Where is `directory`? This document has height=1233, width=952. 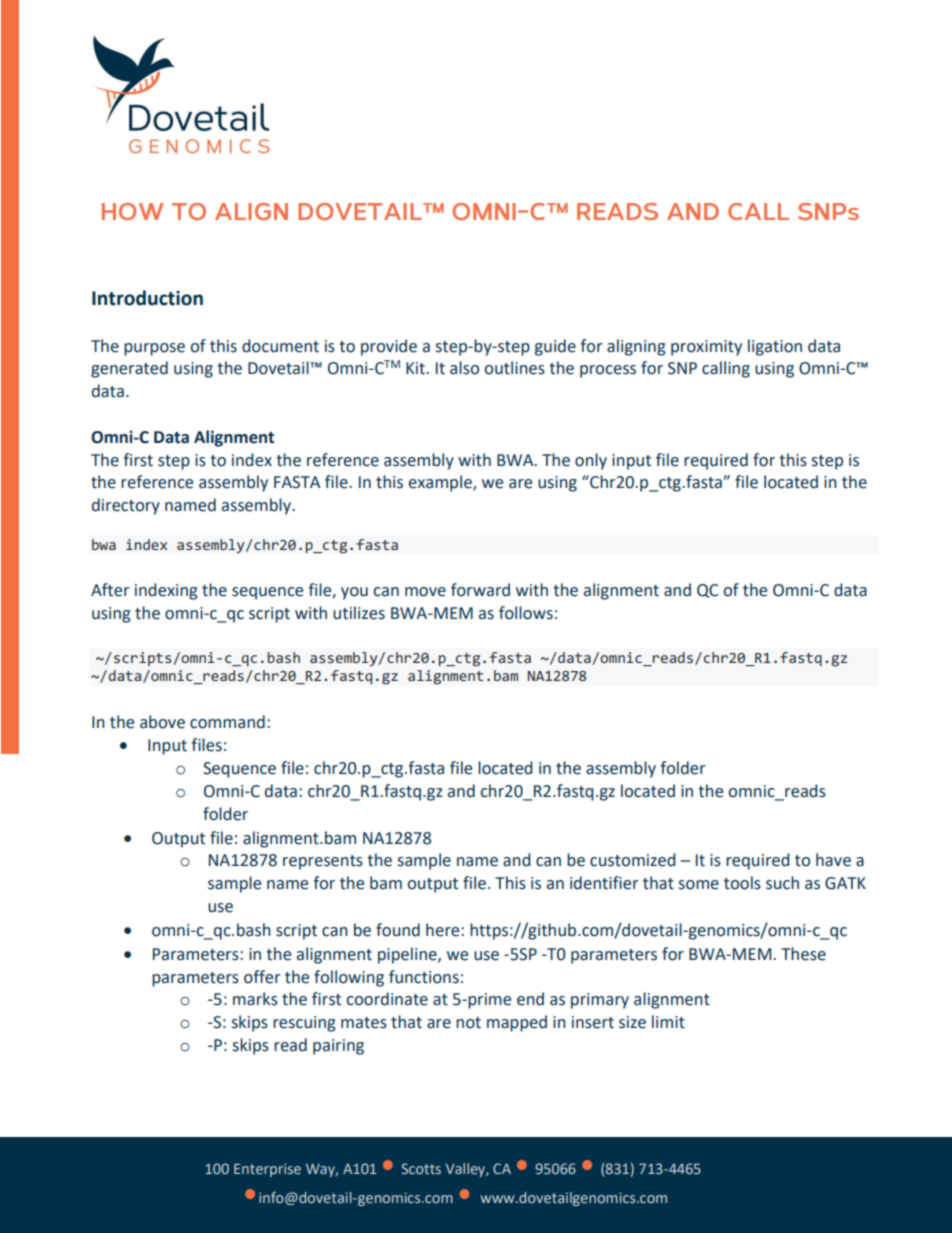
directory is located at coordinates (126, 506).
